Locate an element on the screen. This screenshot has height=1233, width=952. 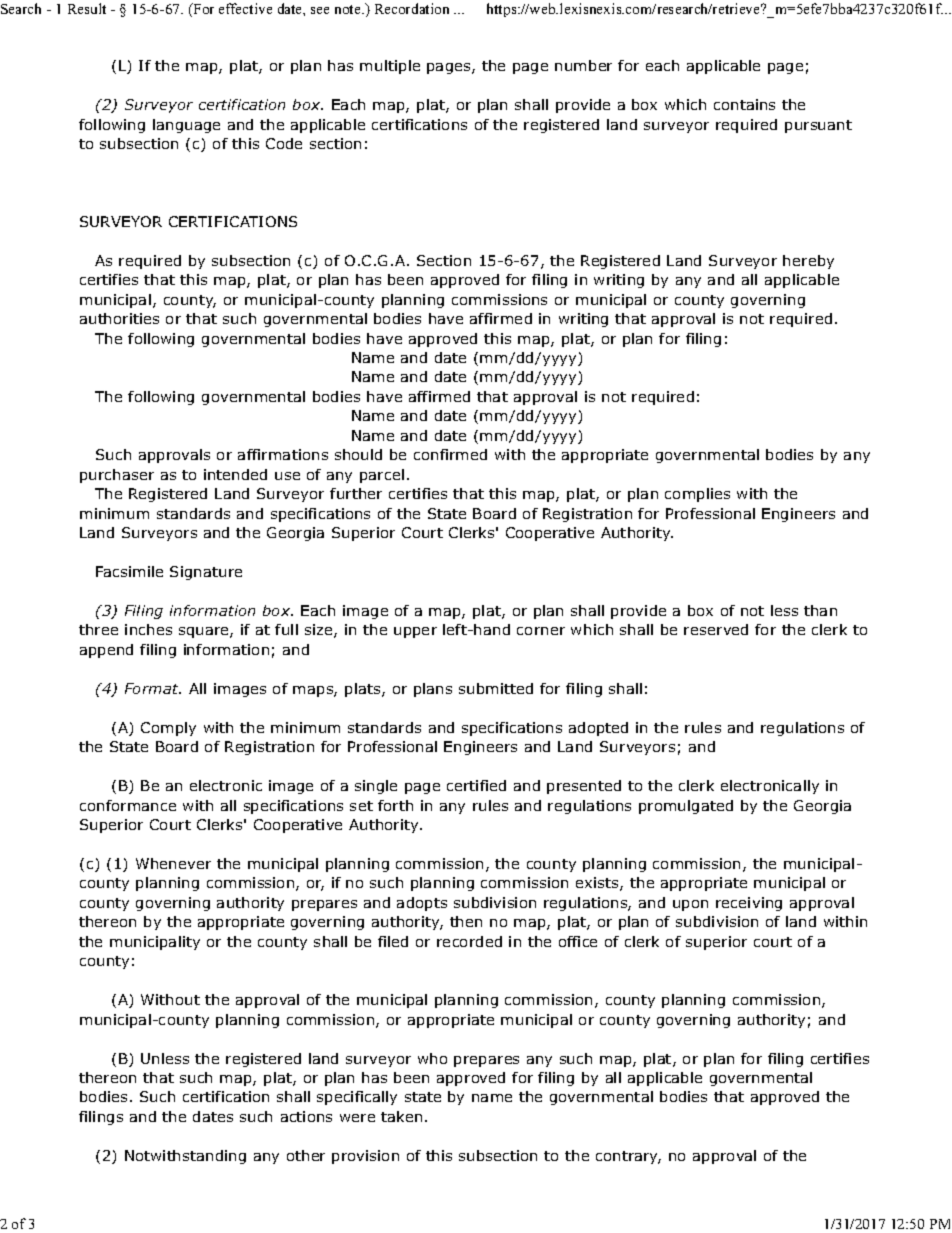
effective is located at coordinates (245, 8).
